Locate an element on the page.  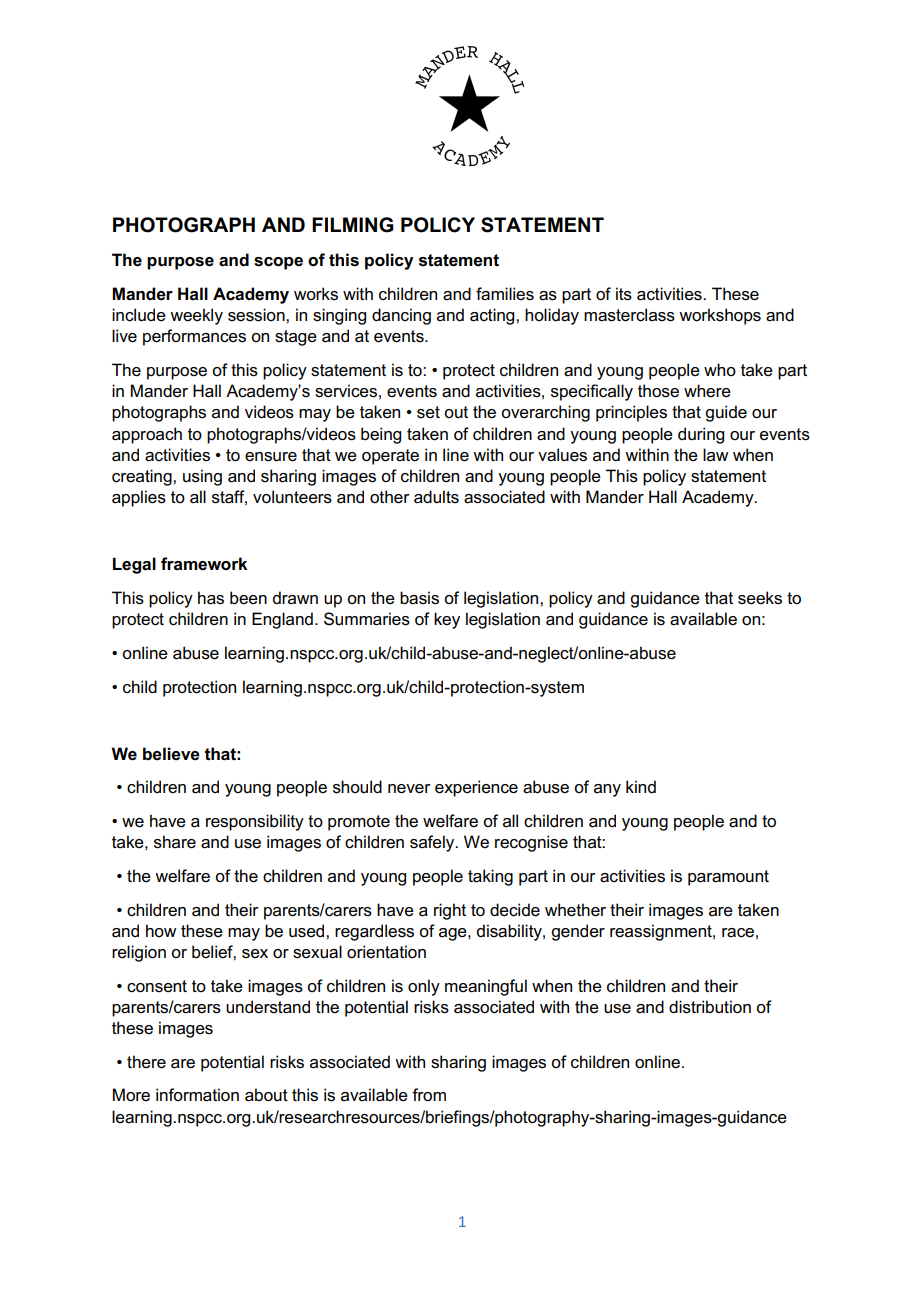
adults is located at coordinates (436, 497).
